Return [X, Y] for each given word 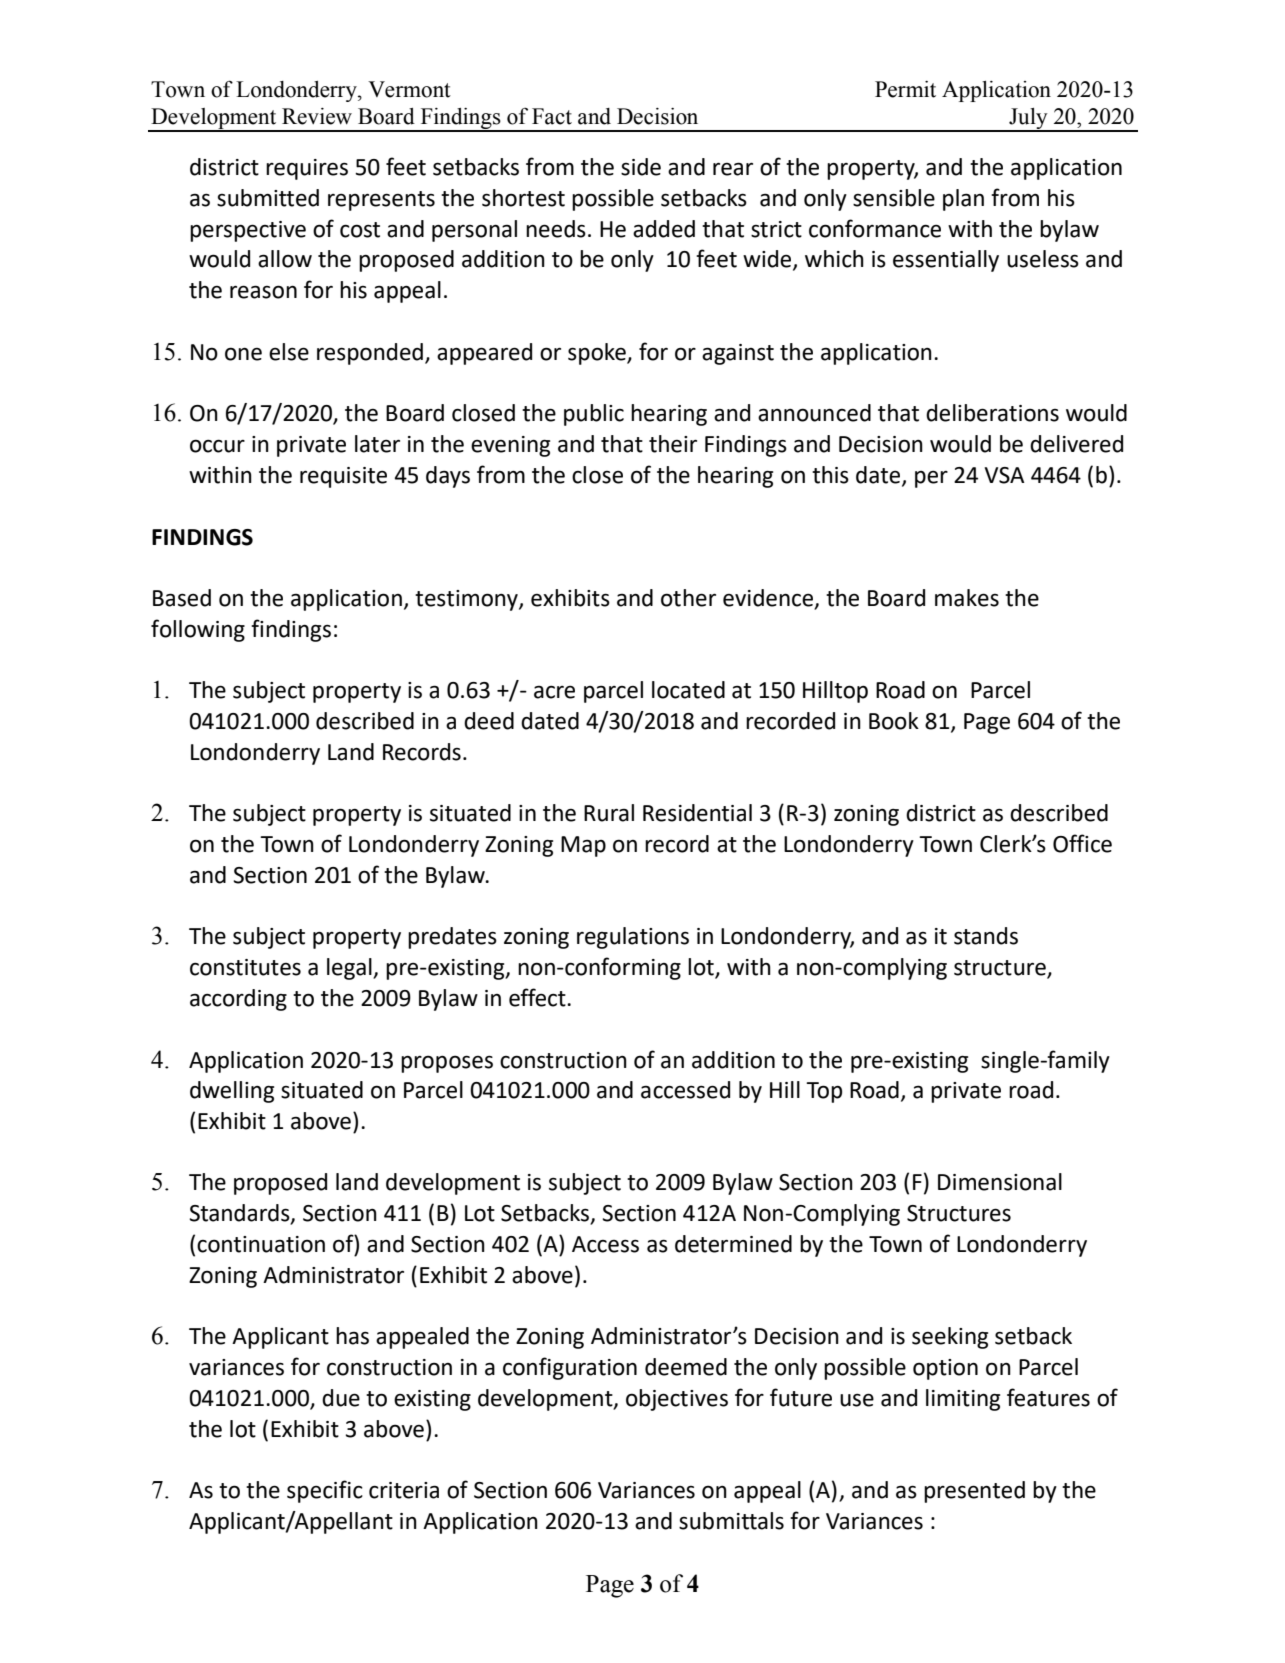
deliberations [992, 413]
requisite [343, 477]
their [673, 444]
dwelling [232, 1092]
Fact [552, 116]
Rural [609, 813]
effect [538, 997]
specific [325, 1491]
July [1028, 119]
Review [317, 116]
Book [894, 721]
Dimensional [1000, 1182]
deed [489, 721]
